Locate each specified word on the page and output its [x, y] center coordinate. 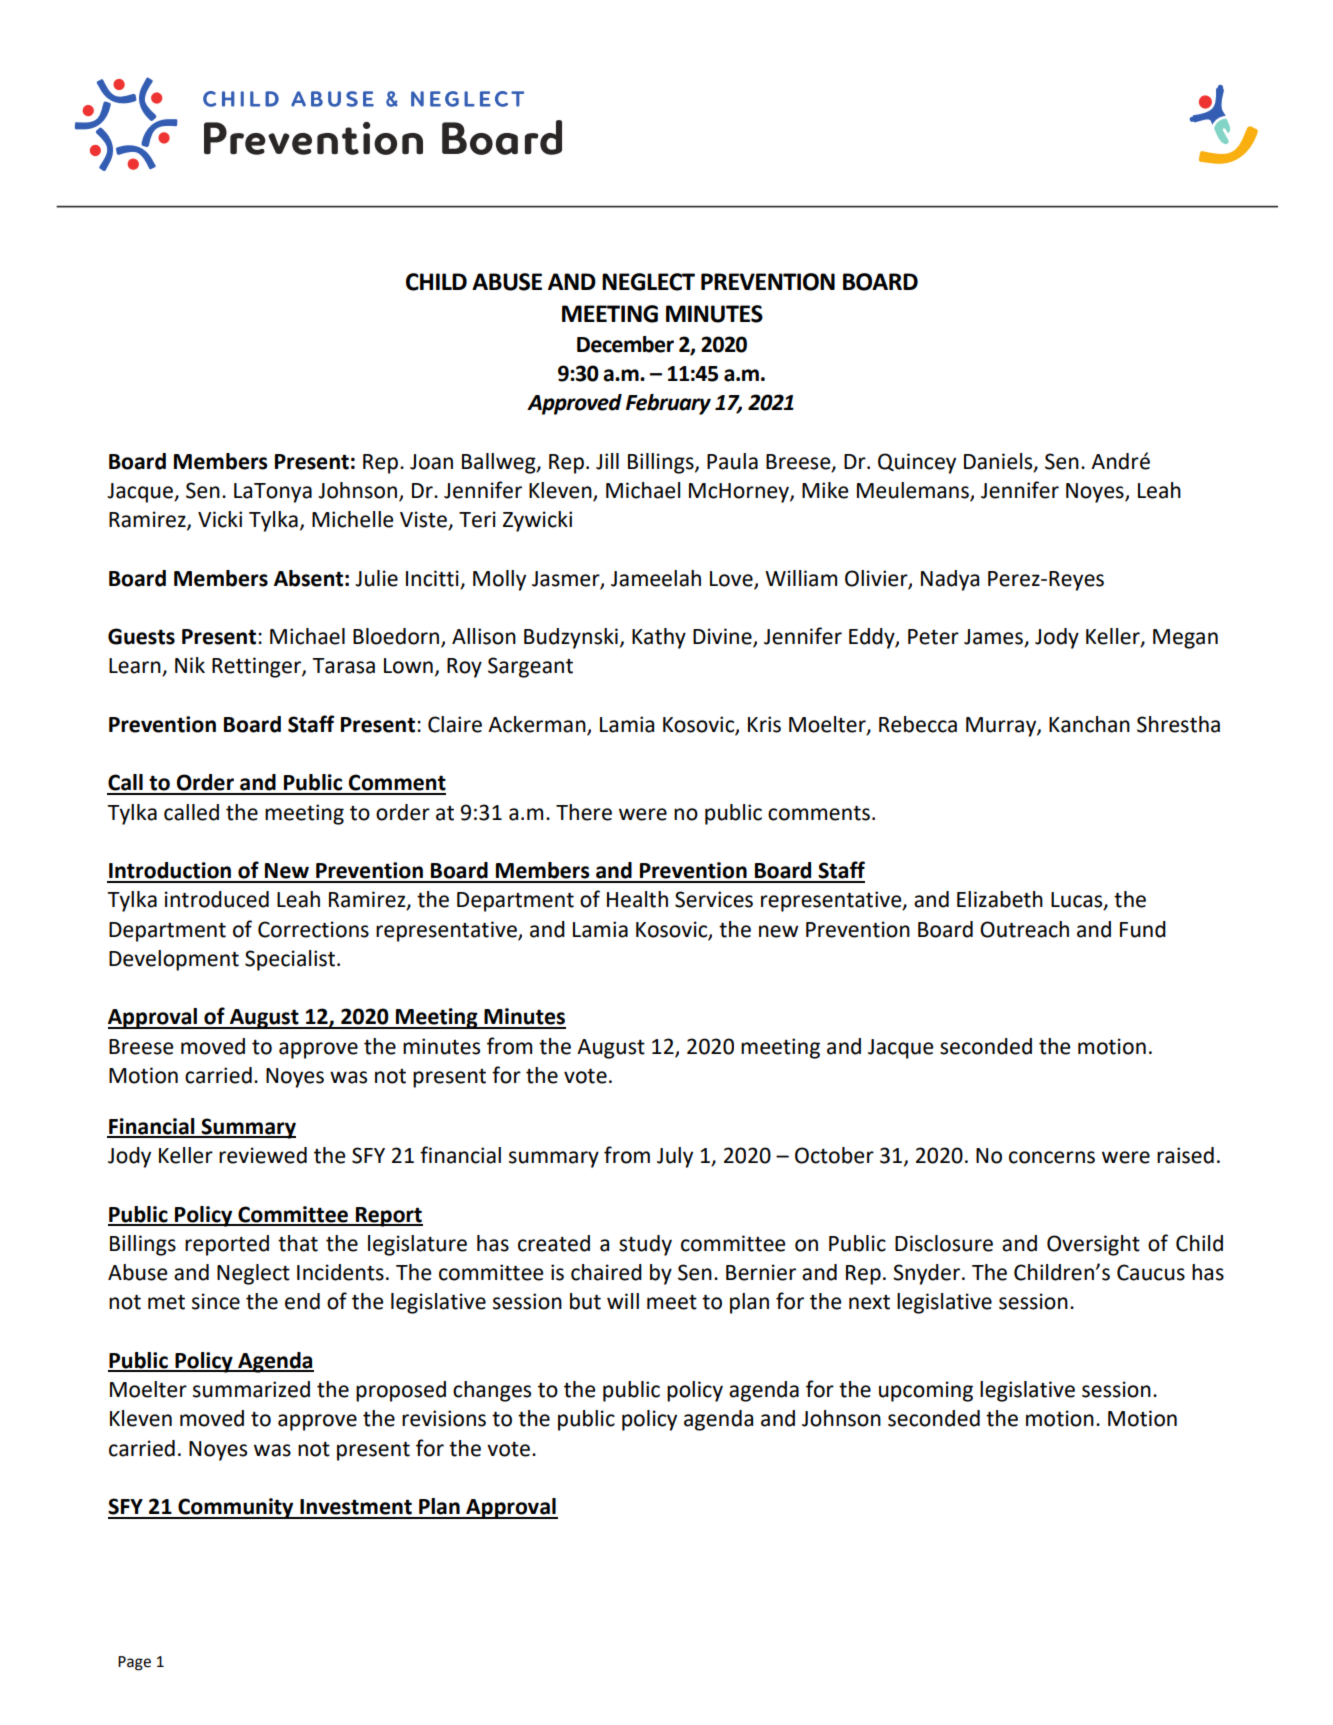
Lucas [1078, 901]
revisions [444, 1418]
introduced [217, 899]
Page [134, 1663]
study [645, 1245]
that [298, 1243]
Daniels [999, 462]
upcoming [926, 1391]
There [584, 812]
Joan [431, 462]
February [668, 404]
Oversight [1093, 1245]
